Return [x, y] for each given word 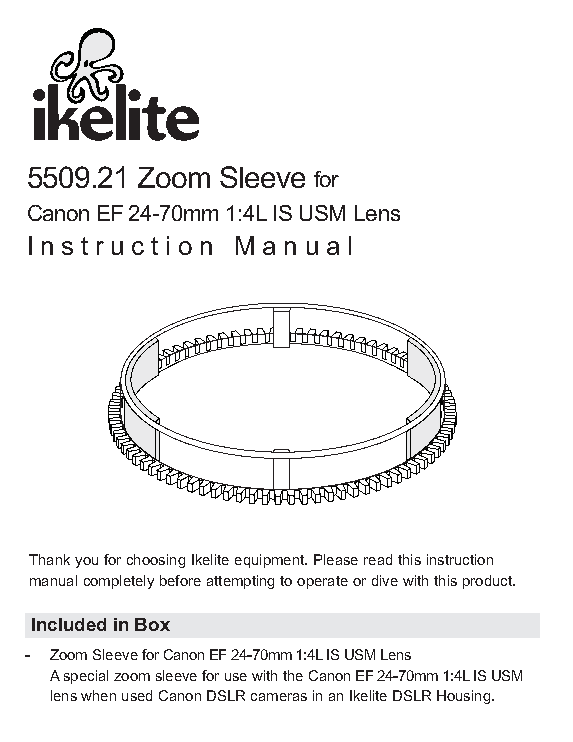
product [488, 582]
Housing [463, 697]
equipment [271, 561]
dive [385, 580]
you [86, 562]
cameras [279, 697]
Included [69, 624]
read [378, 559]
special [86, 677]
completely [119, 582]
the [293, 675]
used [137, 695]
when [98, 695]
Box [152, 624]
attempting [240, 582]
